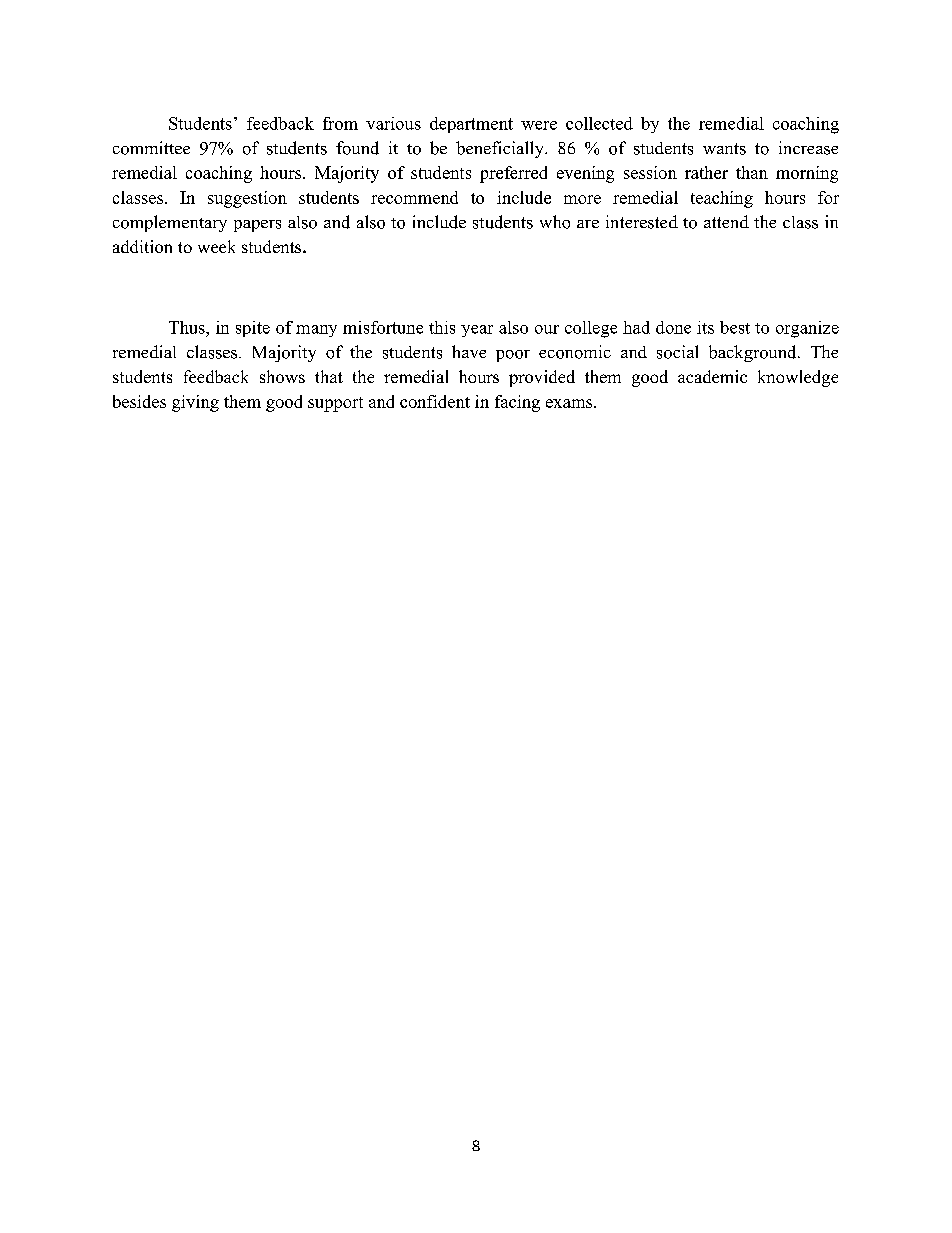  What do you see at coordinates (195, 403) in the page?
I see `giving` at bounding box center [195, 403].
